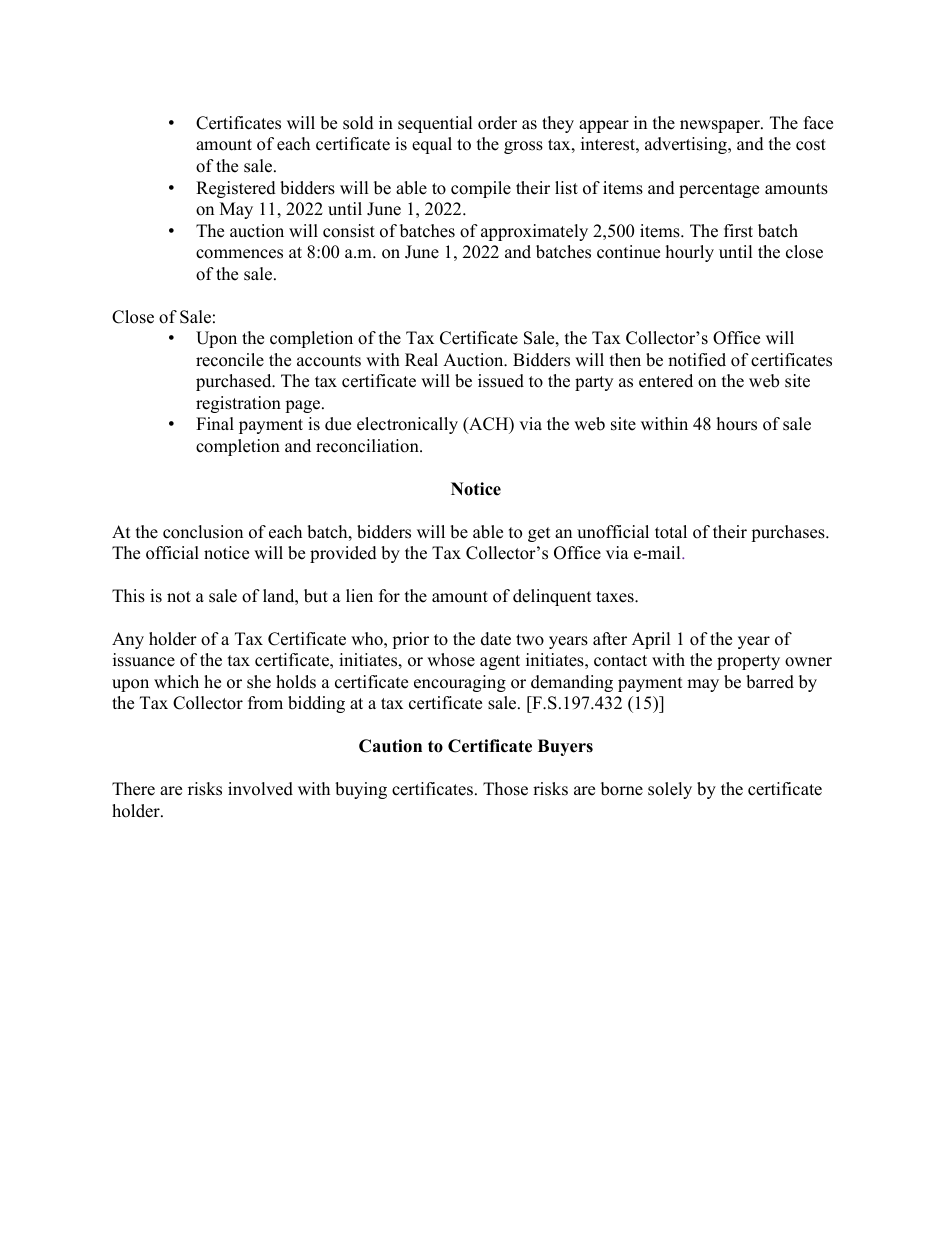  I want to click on purchased, so click(235, 382).
